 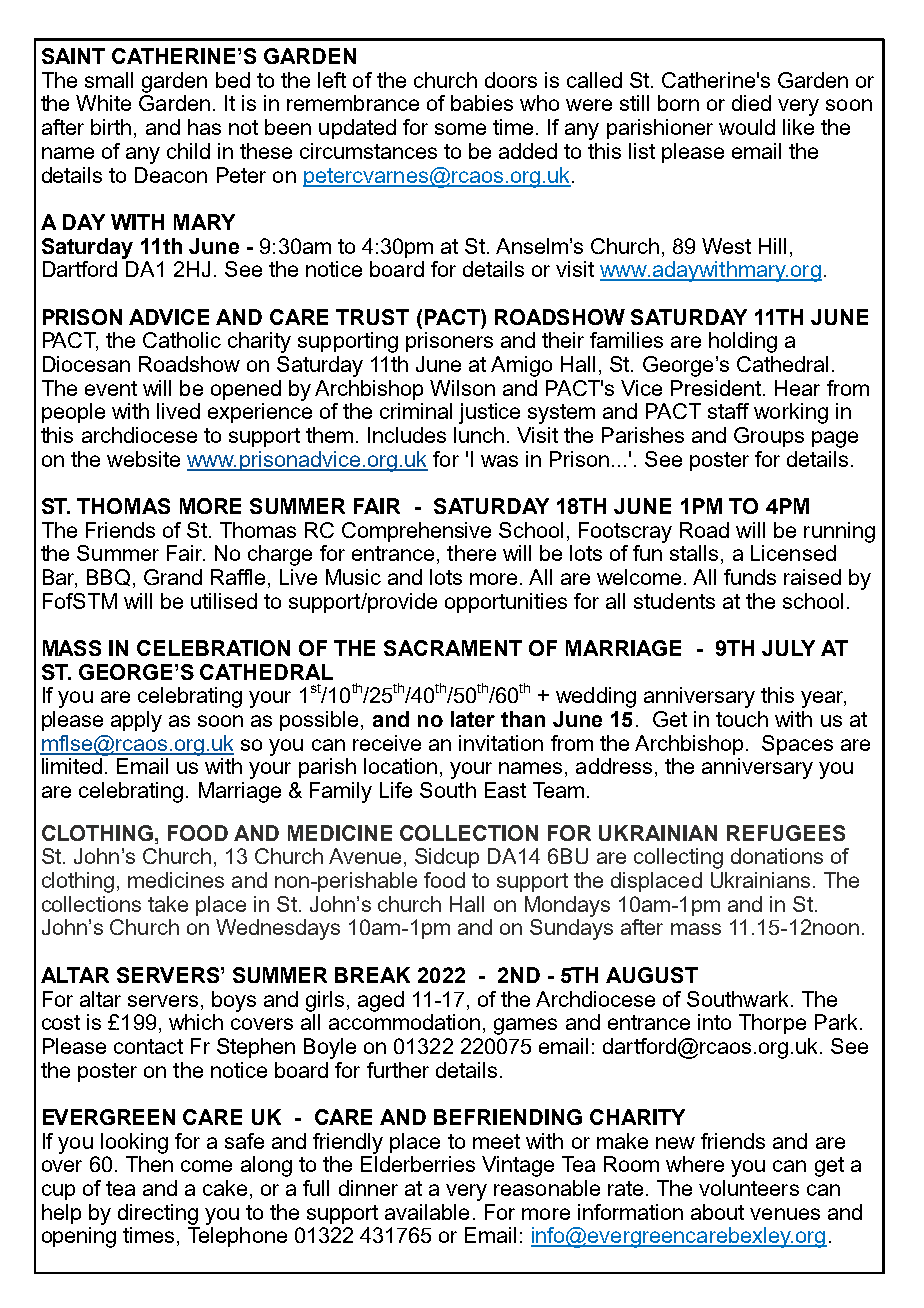 What do you see at coordinates (482, 103) in the screenshot?
I see `babies` at bounding box center [482, 103].
